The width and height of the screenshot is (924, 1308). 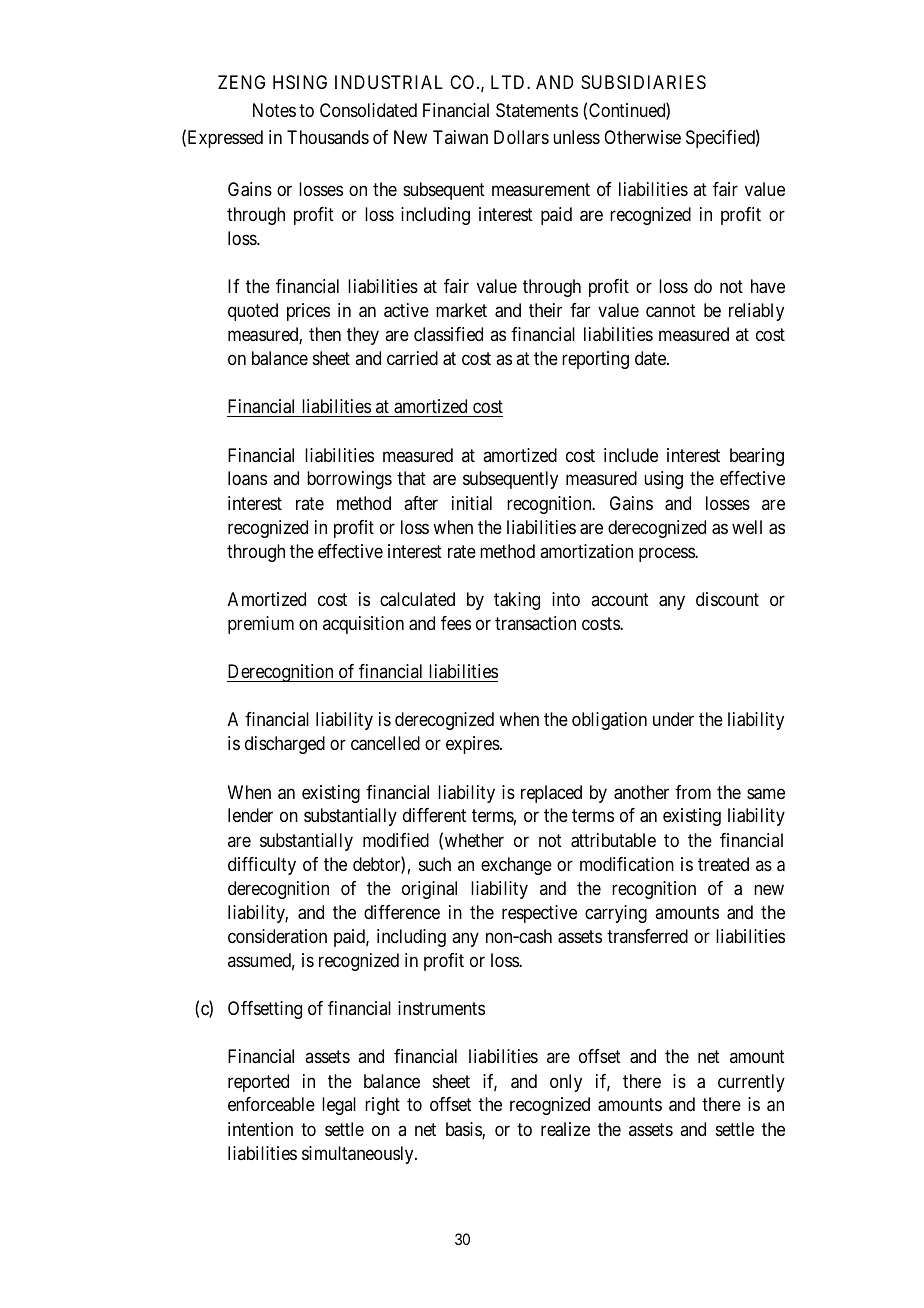 What do you see at coordinates (271, 1104) in the screenshot?
I see `enforceable` at bounding box center [271, 1104].
